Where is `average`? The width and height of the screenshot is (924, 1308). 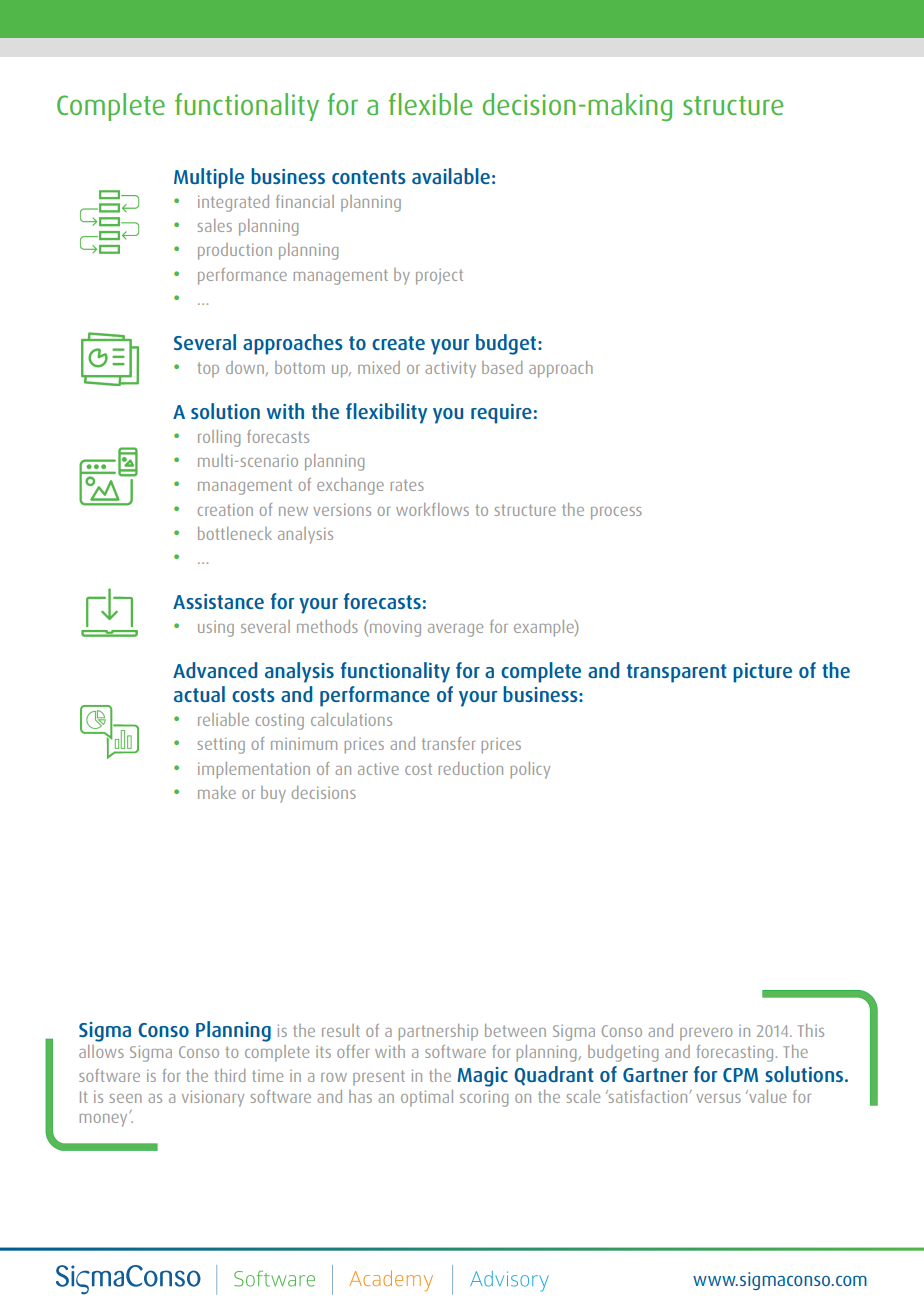 average is located at coordinates (455, 630).
